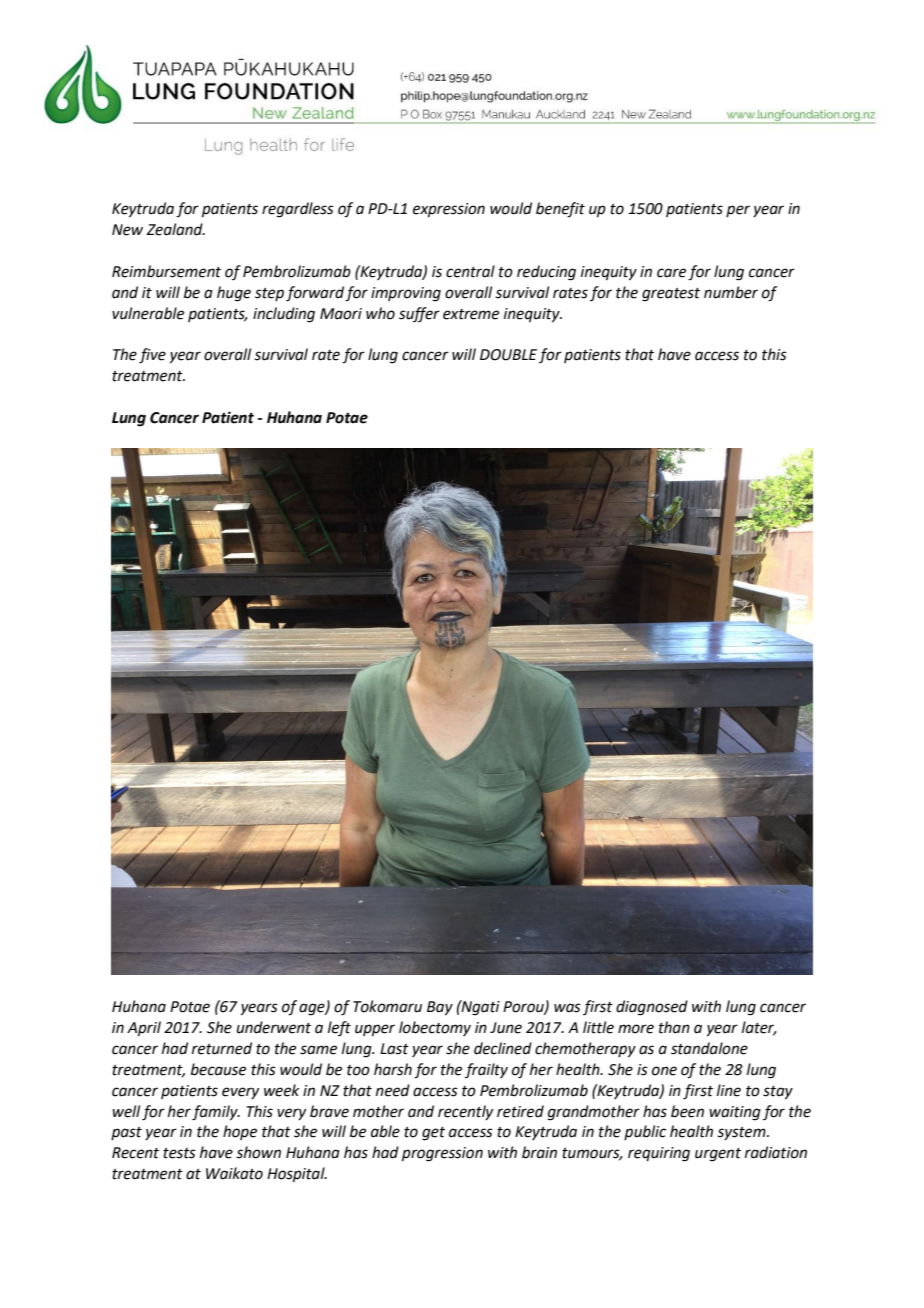 The width and height of the document is (924, 1308). I want to click on five, so click(152, 356).
